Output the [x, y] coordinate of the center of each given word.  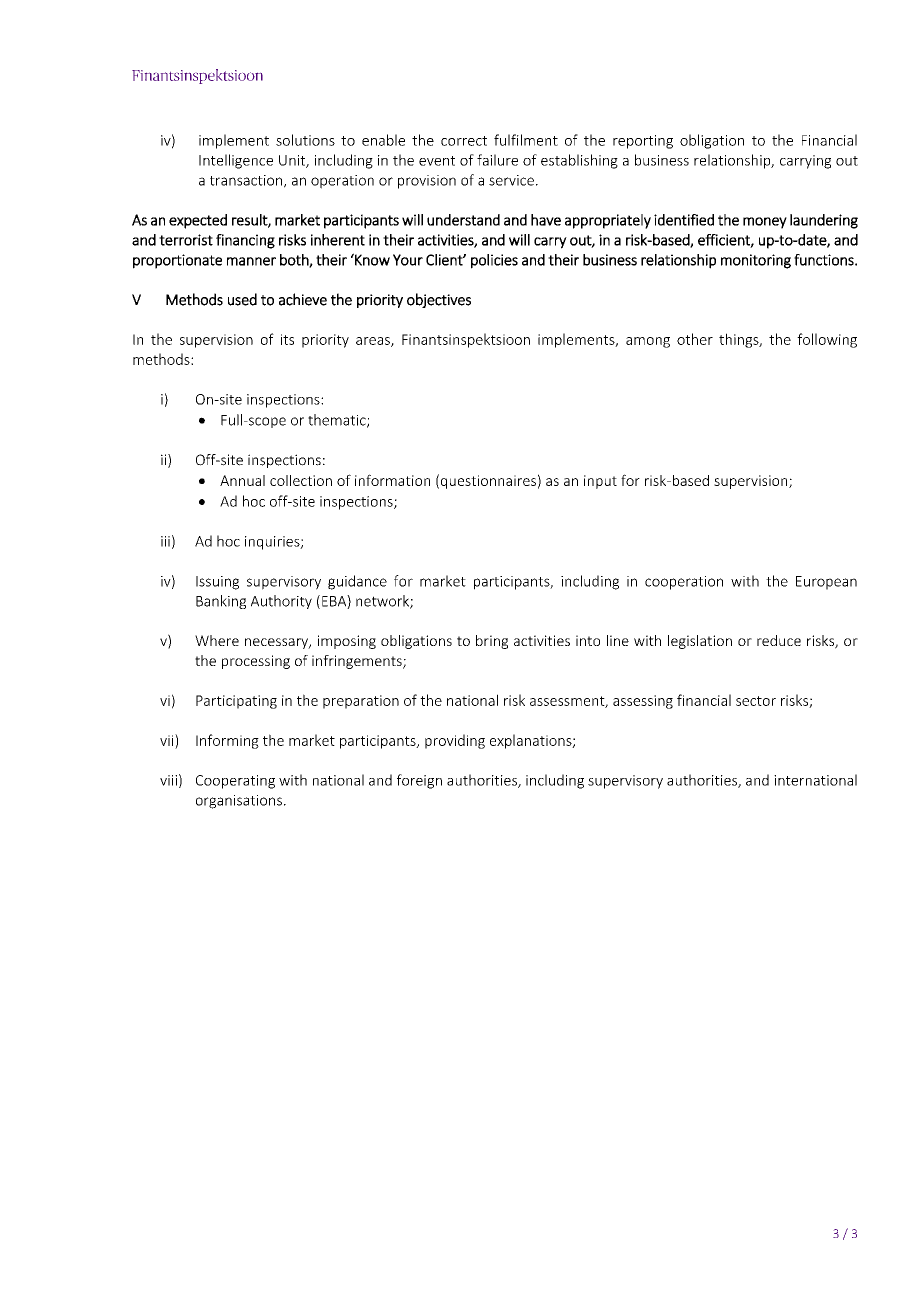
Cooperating [235, 782]
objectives [439, 300]
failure [497, 160]
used [242, 299]
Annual [242, 480]
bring [492, 642]
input [600, 482]
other [695, 339]
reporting [643, 142]
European [826, 583]
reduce [779, 640]
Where [217, 640]
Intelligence [236, 161]
